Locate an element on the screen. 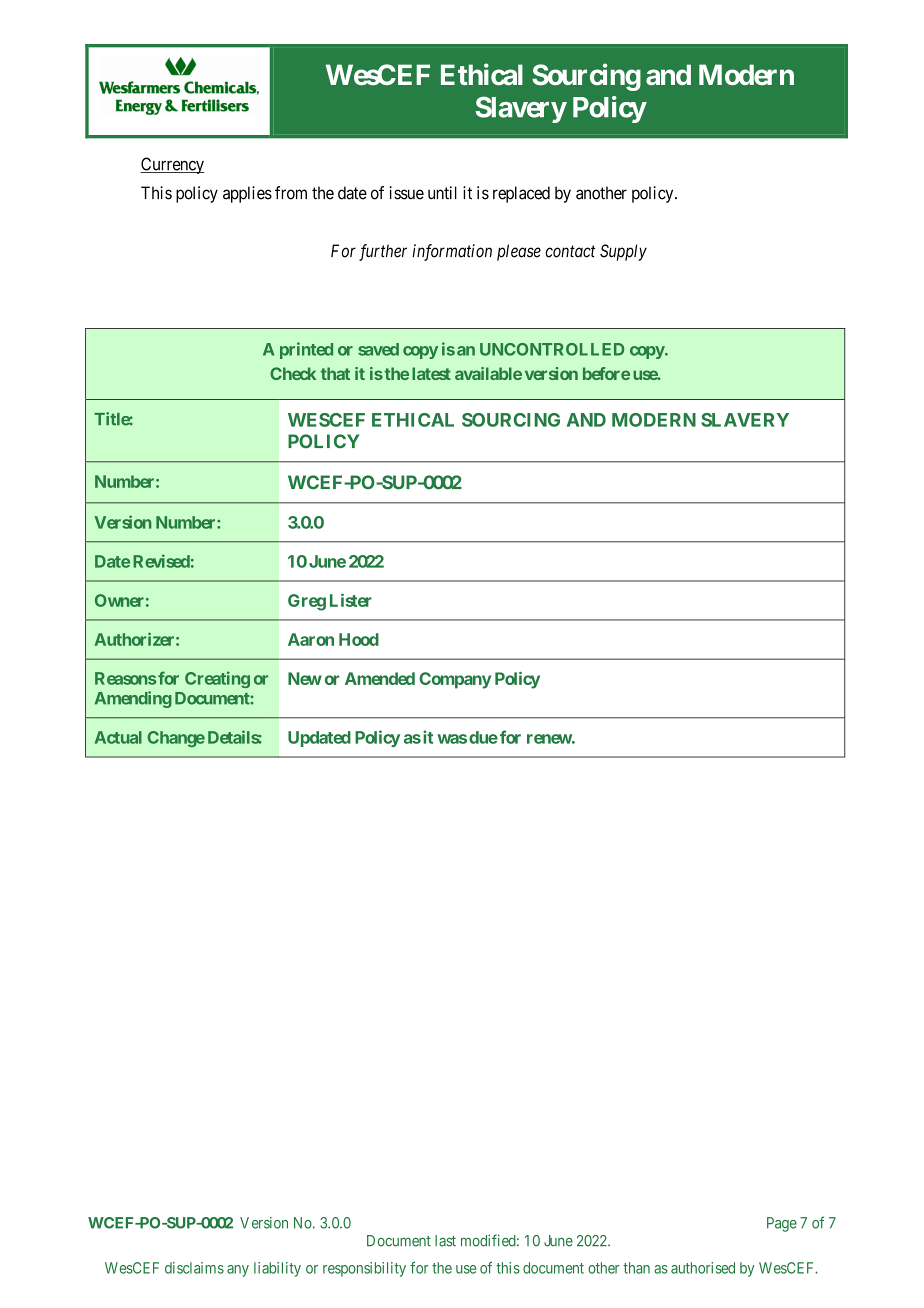  disclaims is located at coordinates (194, 1268).
